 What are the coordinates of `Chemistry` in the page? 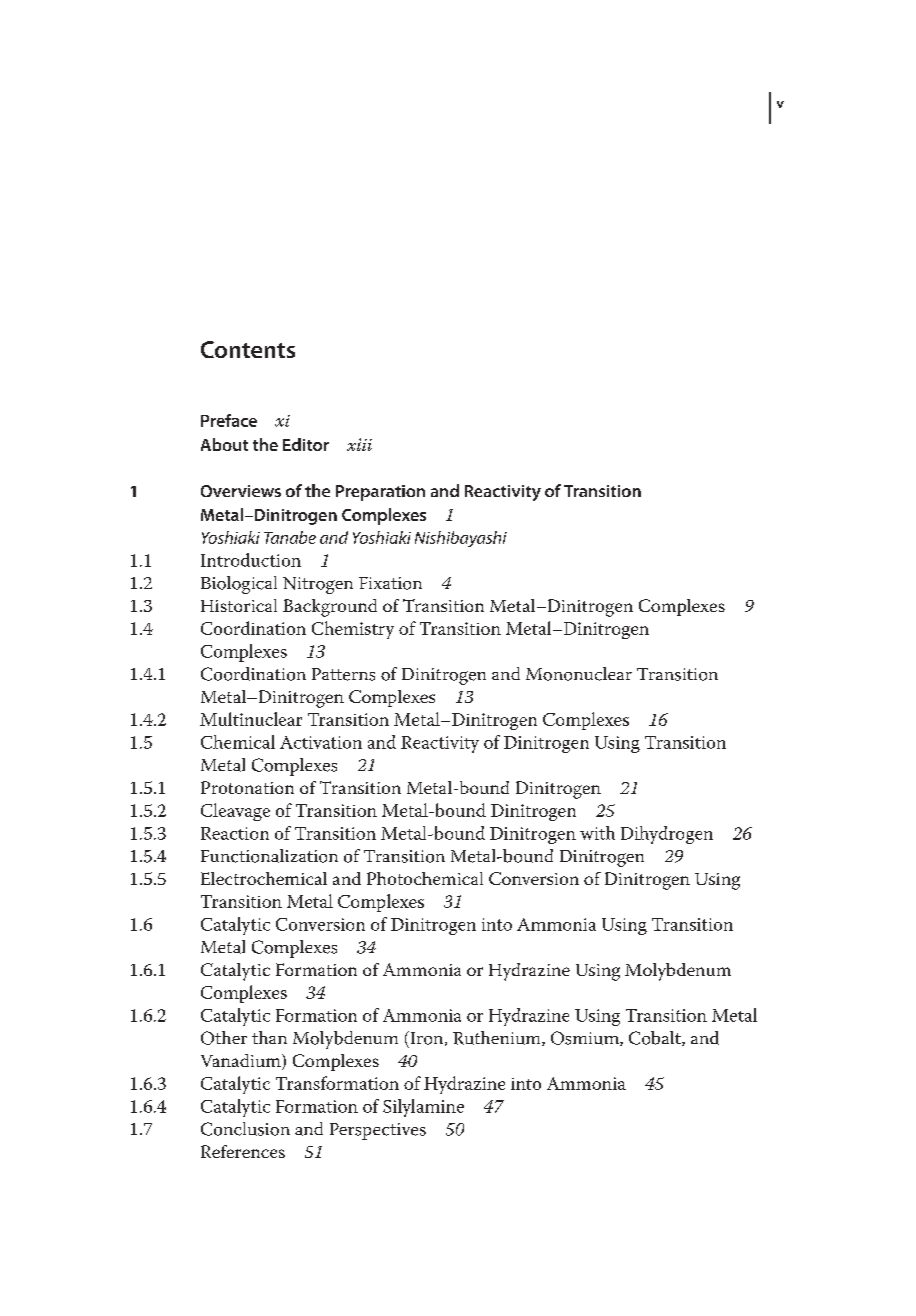 It's located at (353, 630).
